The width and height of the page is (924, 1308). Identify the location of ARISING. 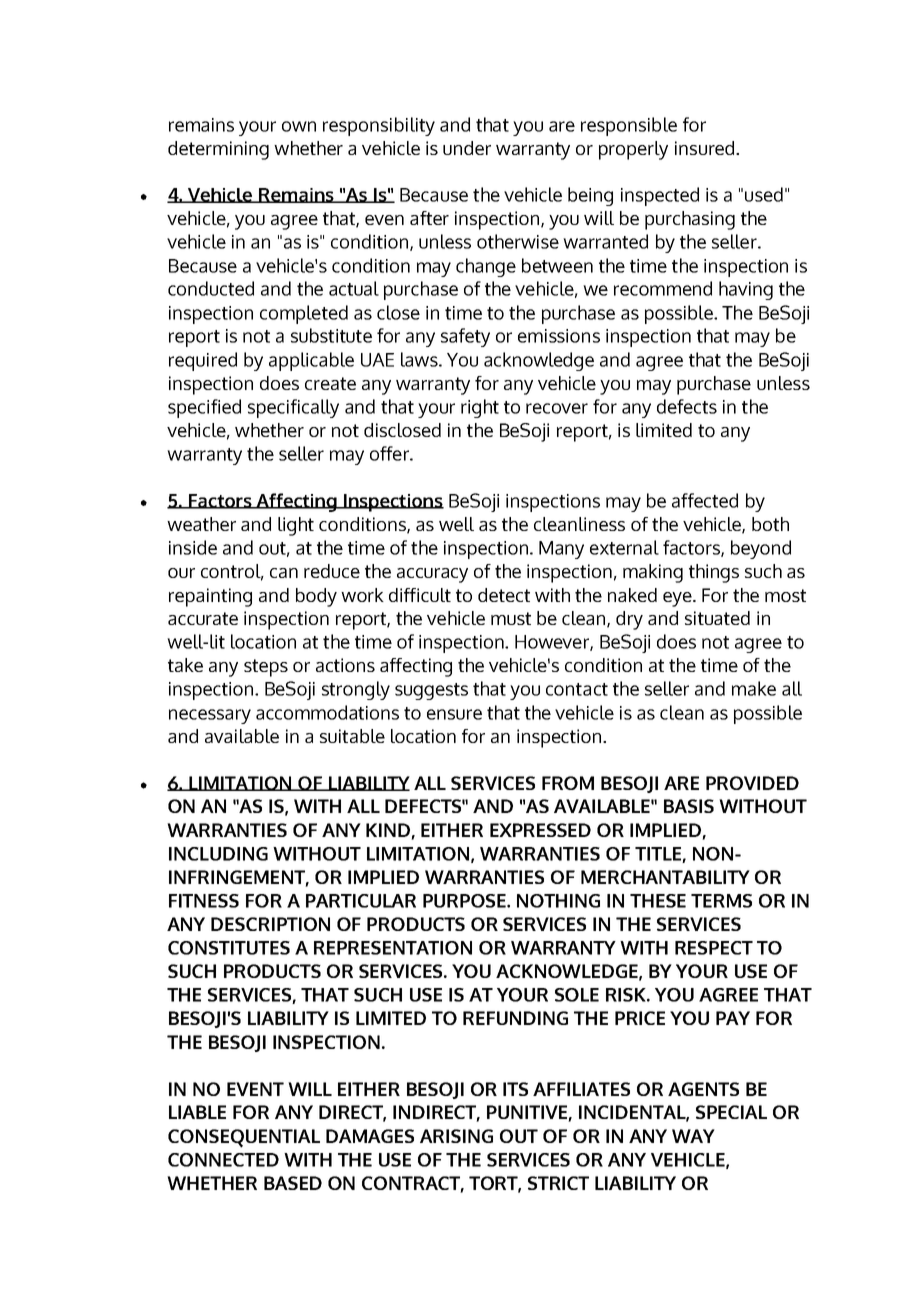
(456, 1136).
